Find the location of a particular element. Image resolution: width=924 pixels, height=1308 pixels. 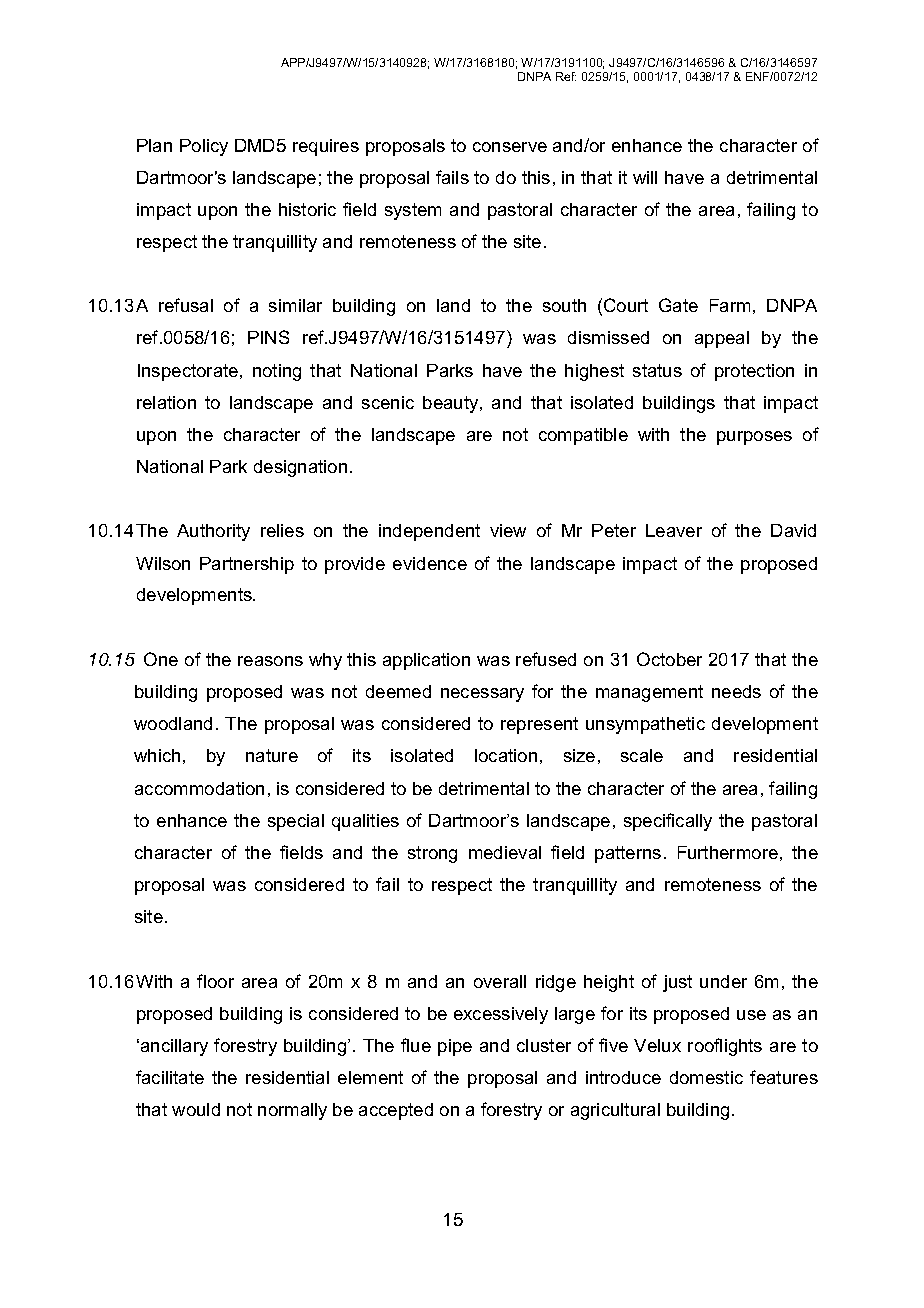

noting is located at coordinates (277, 372).
